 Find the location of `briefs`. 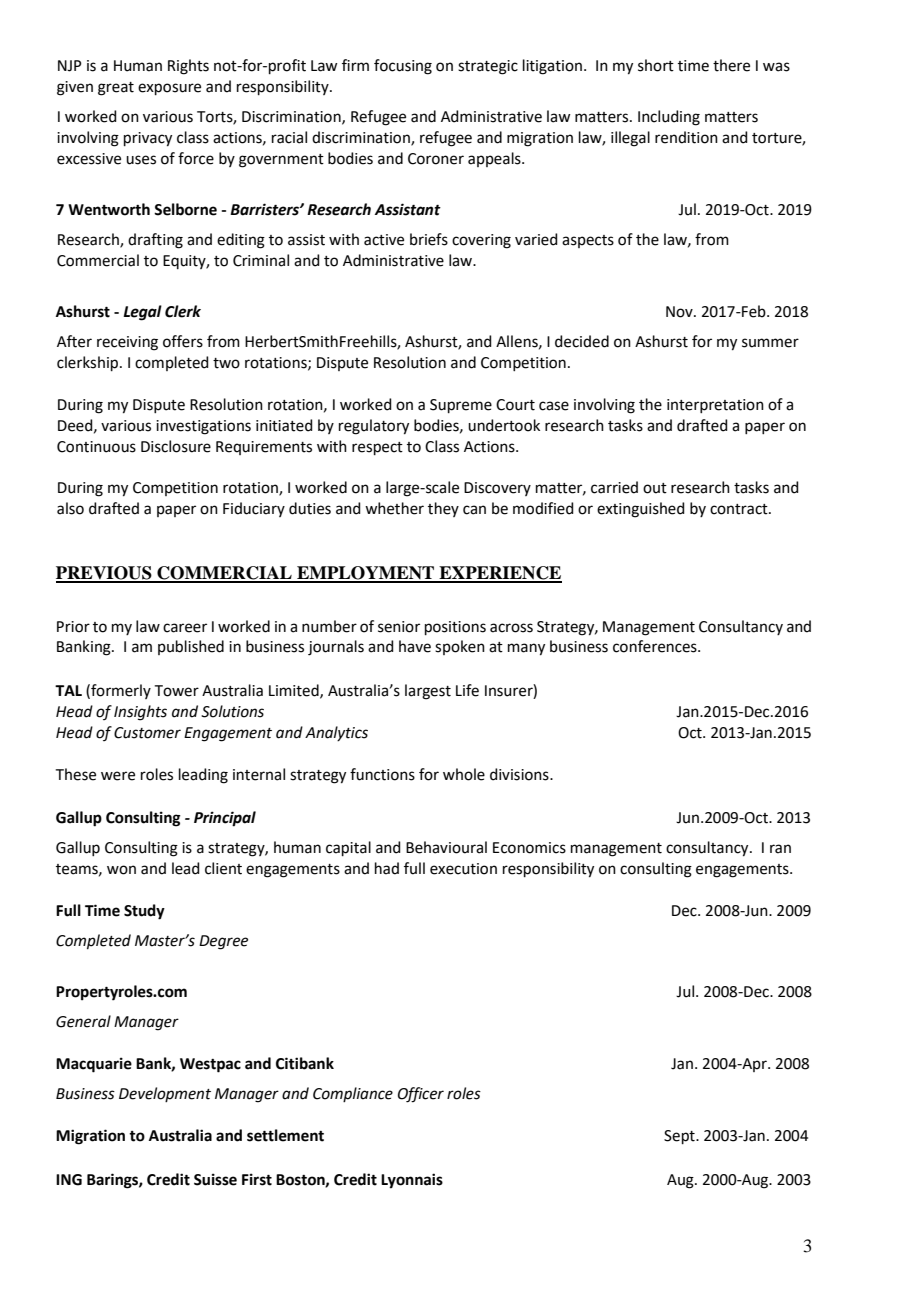

briefs is located at coordinates (429, 239).
